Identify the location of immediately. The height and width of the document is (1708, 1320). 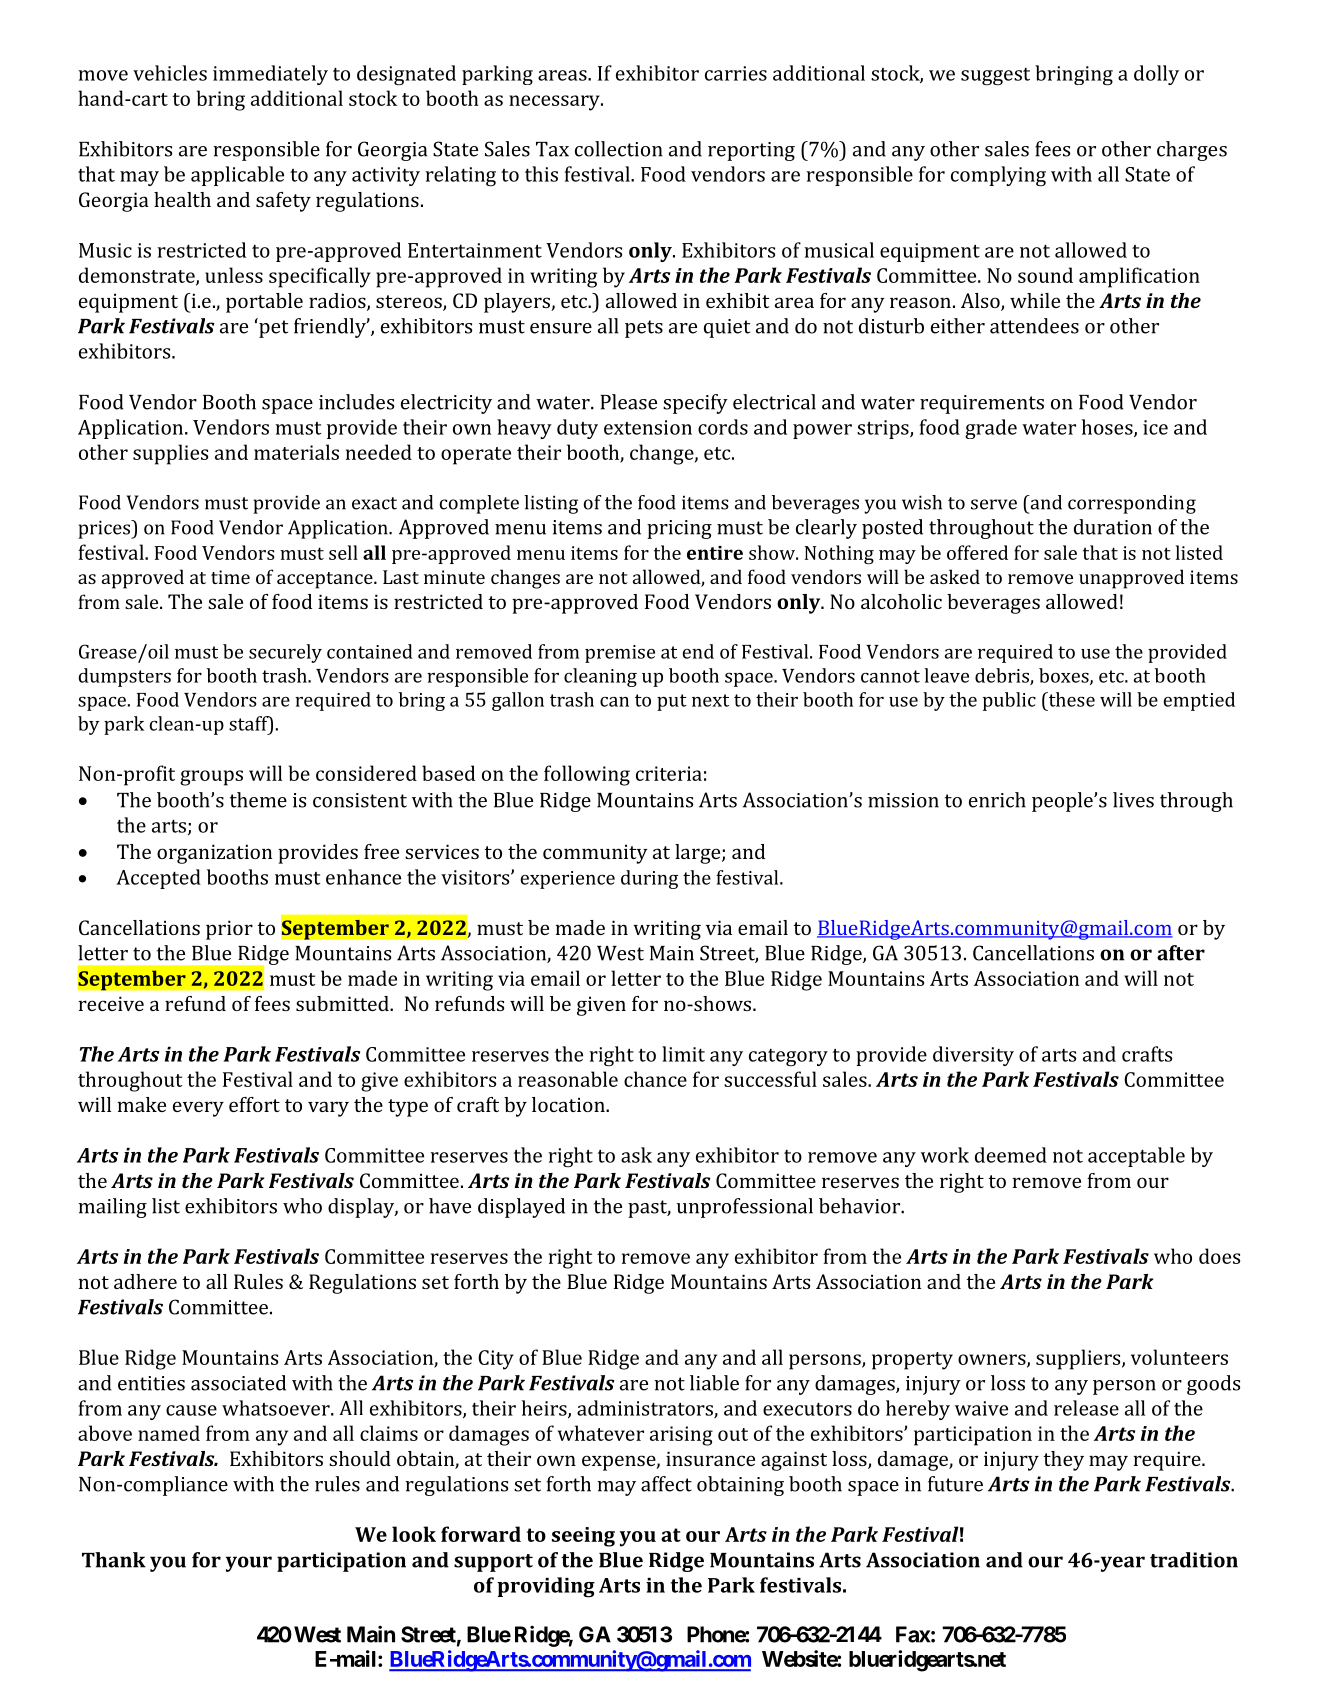
(270, 75).
